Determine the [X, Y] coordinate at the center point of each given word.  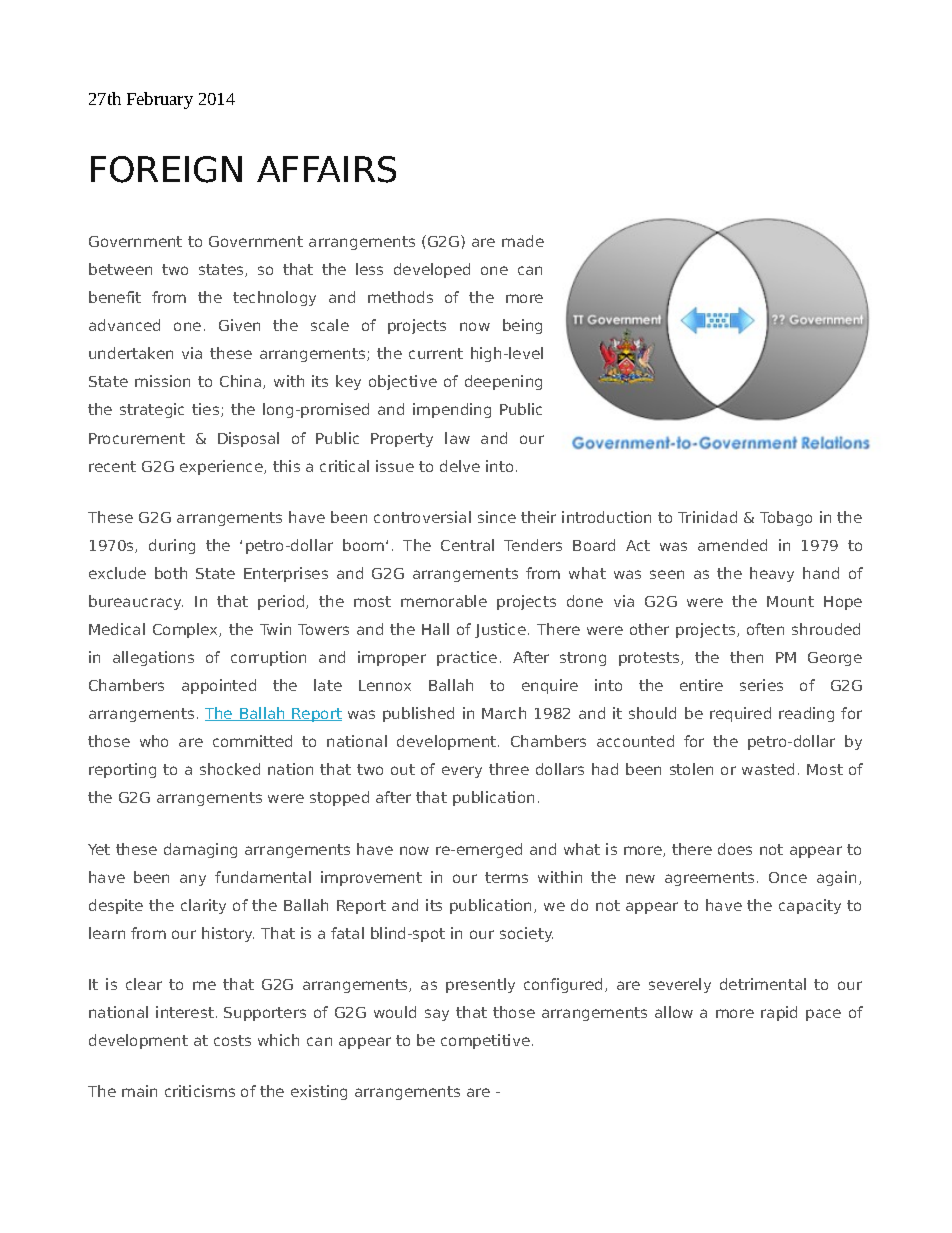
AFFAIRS [326, 169]
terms [506, 877]
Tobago [786, 518]
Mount [790, 601]
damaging [200, 850]
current [436, 353]
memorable [444, 601]
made [523, 241]
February [160, 100]
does [735, 849]
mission [162, 381]
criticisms [200, 1091]
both [171, 573]
